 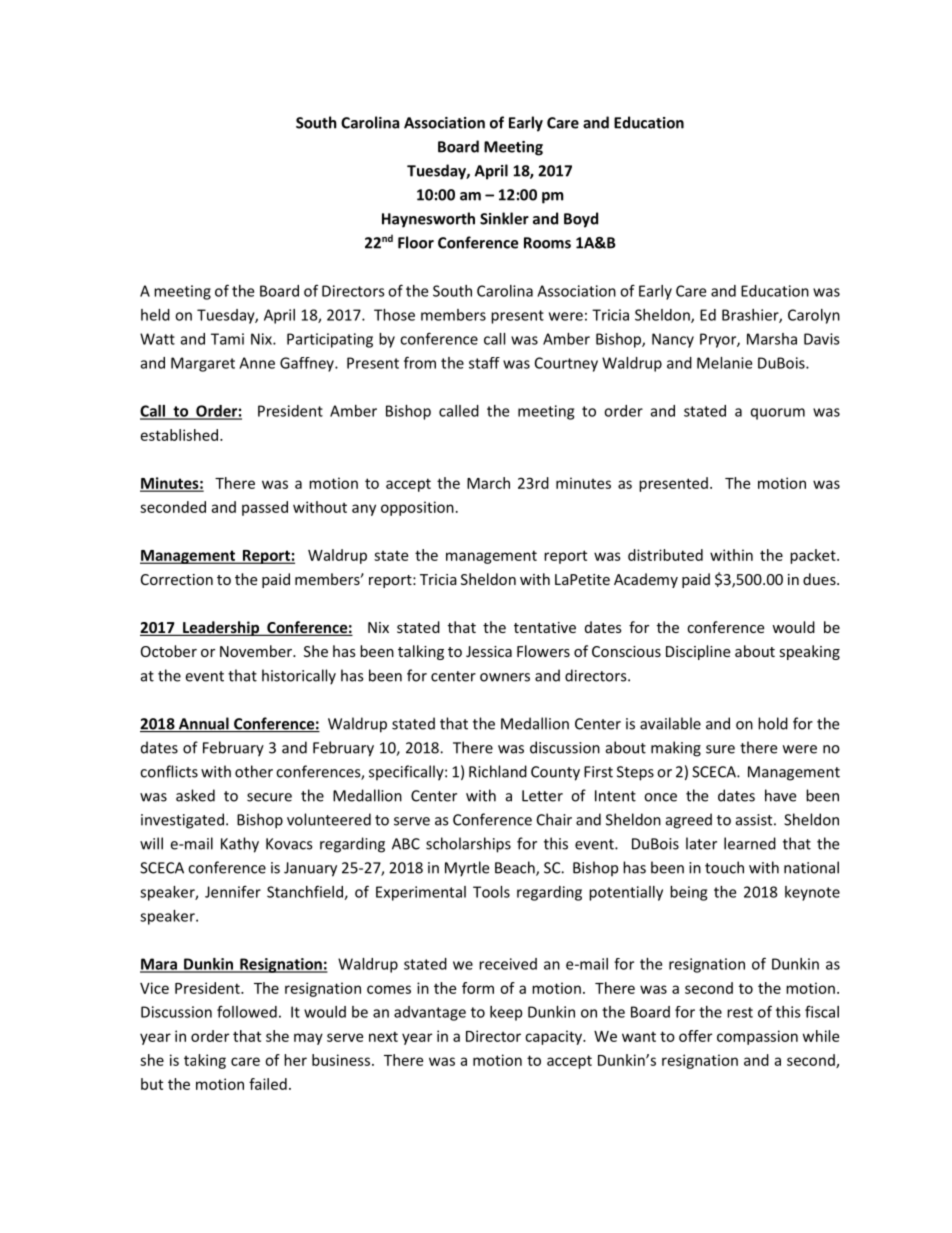 What do you see at coordinates (489, 651) in the screenshot?
I see `Jessica` at bounding box center [489, 651].
